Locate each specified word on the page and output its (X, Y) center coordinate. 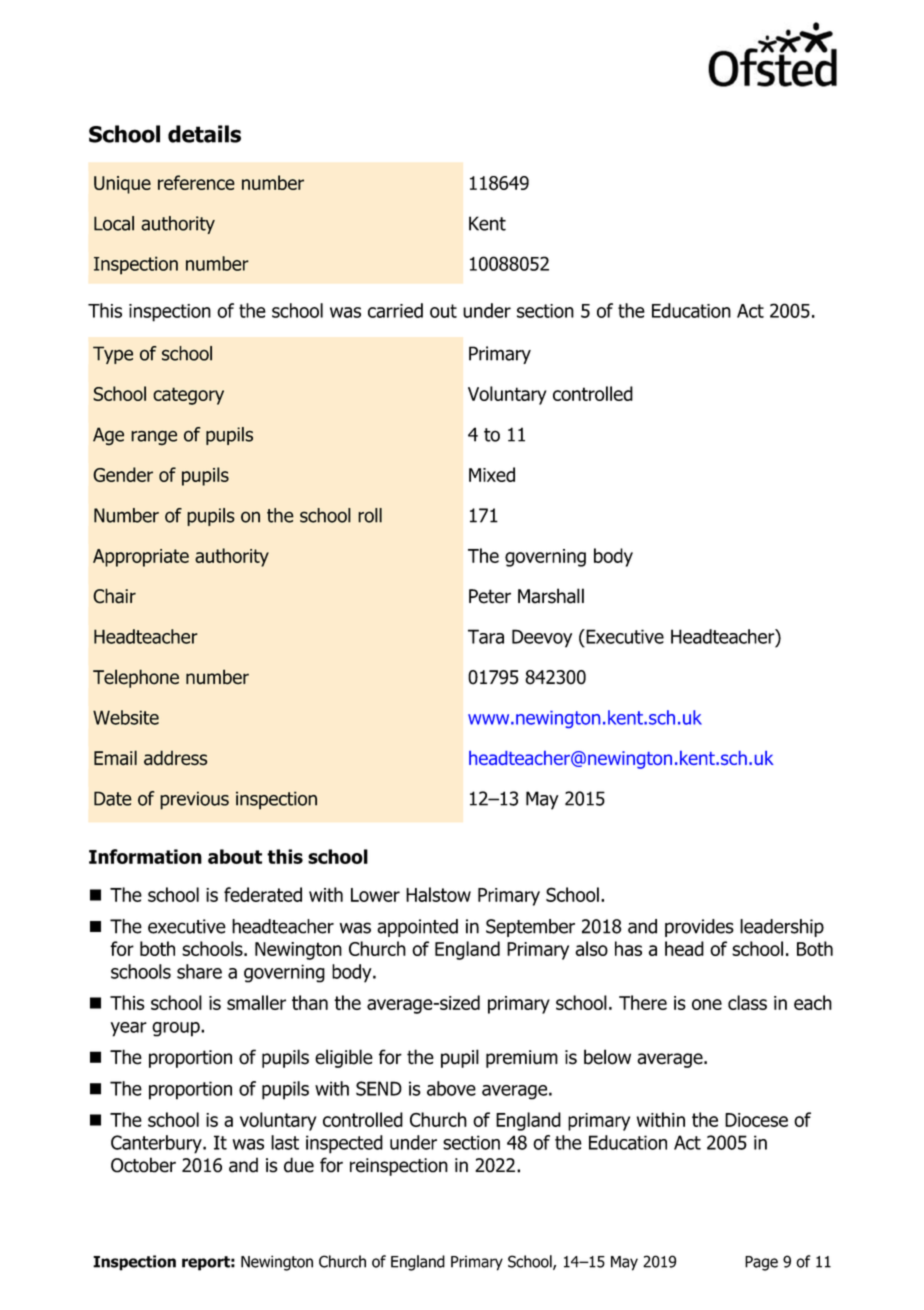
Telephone (136, 678)
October (143, 1165)
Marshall (551, 596)
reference (196, 182)
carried (395, 310)
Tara (486, 636)
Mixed (492, 474)
